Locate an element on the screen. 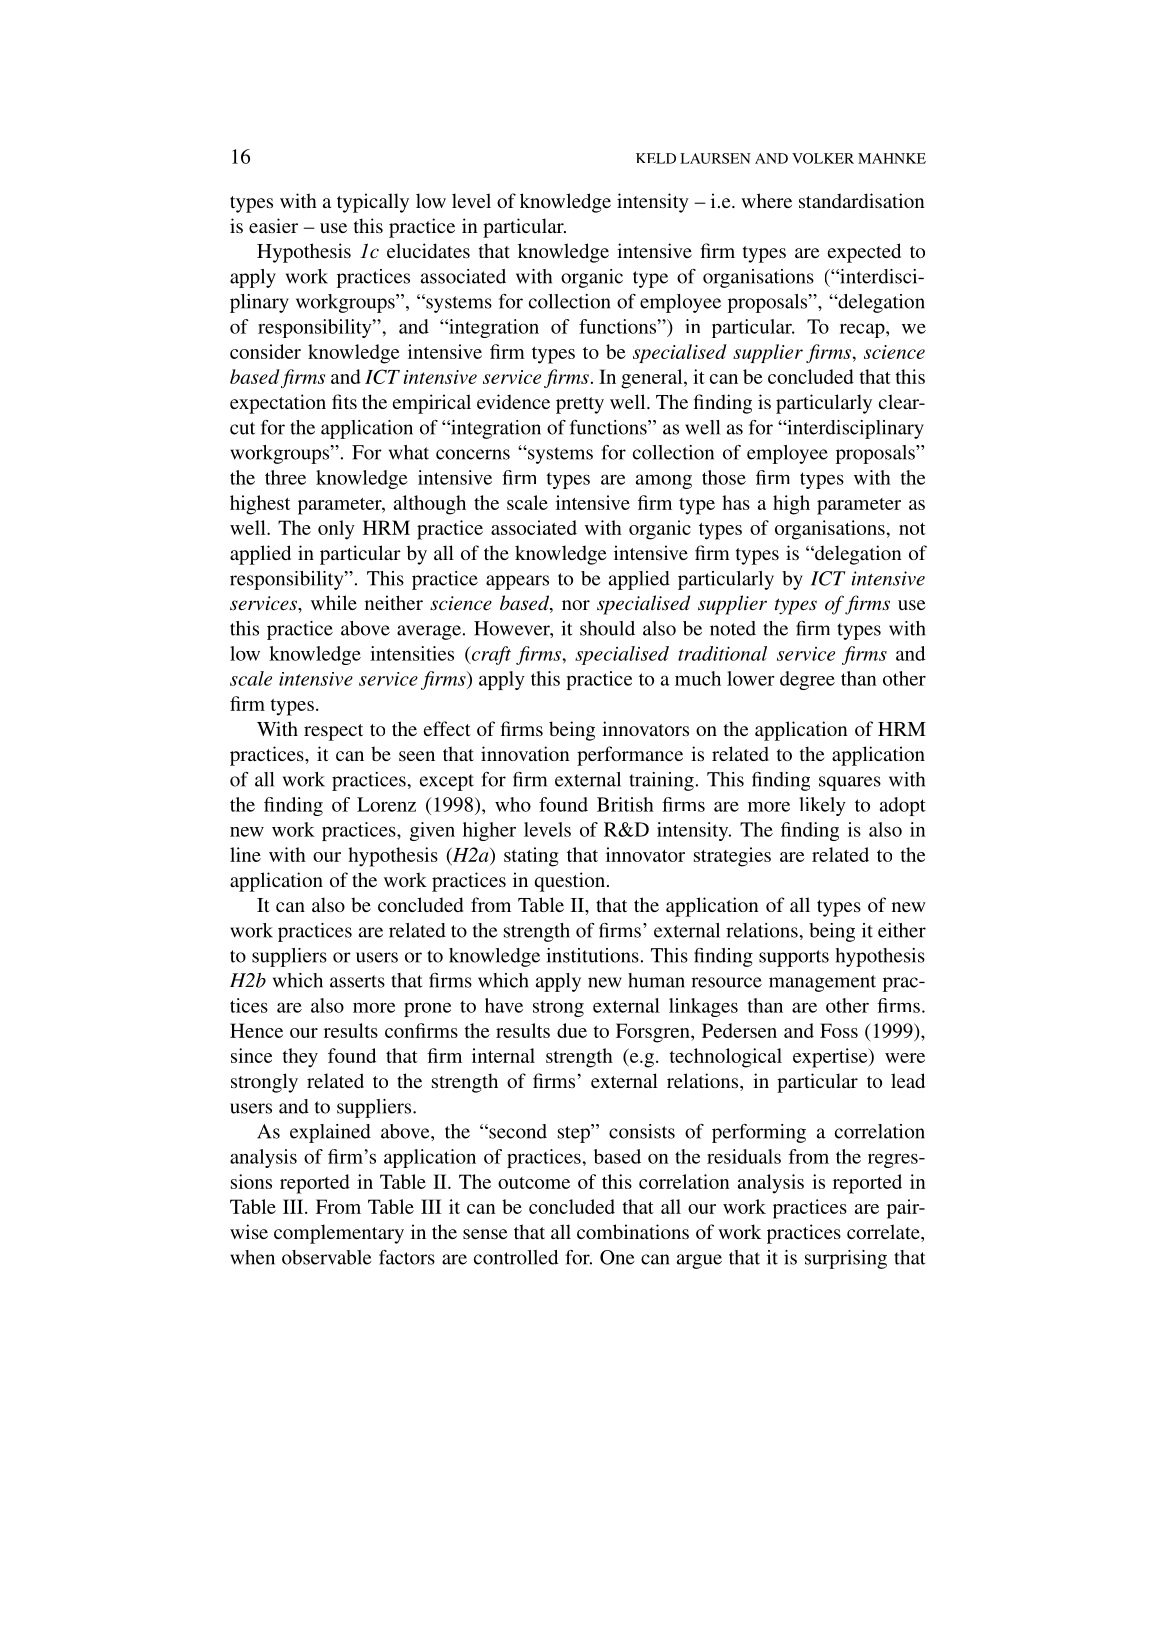 This screenshot has height=1635, width=1155. question is located at coordinates (569, 882).
